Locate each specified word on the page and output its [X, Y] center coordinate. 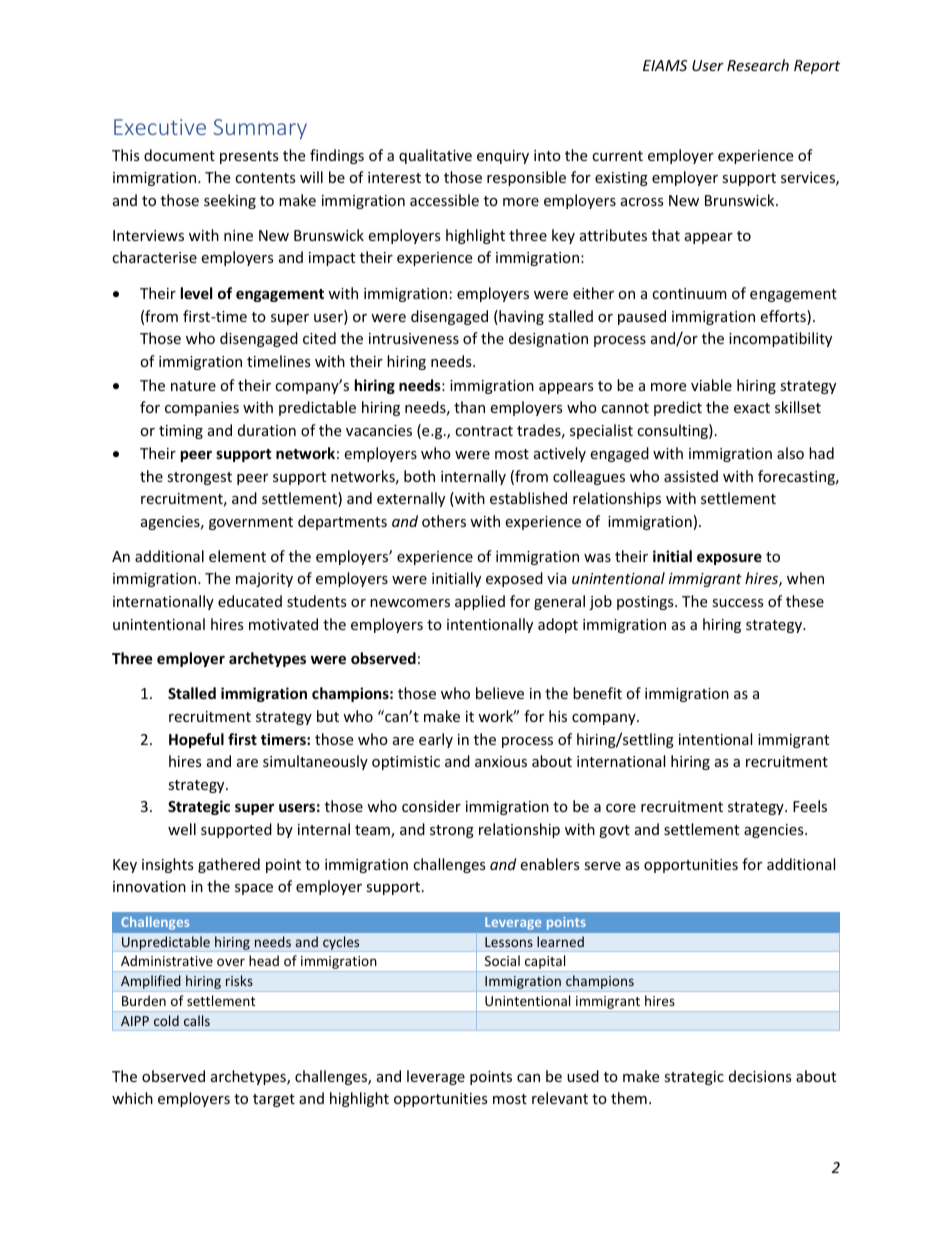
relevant [560, 1098]
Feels [810, 806]
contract [484, 431]
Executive [160, 127]
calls [197, 1020]
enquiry [503, 157]
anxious [501, 761]
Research [758, 65]
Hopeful [196, 740]
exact [752, 408]
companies [202, 409]
